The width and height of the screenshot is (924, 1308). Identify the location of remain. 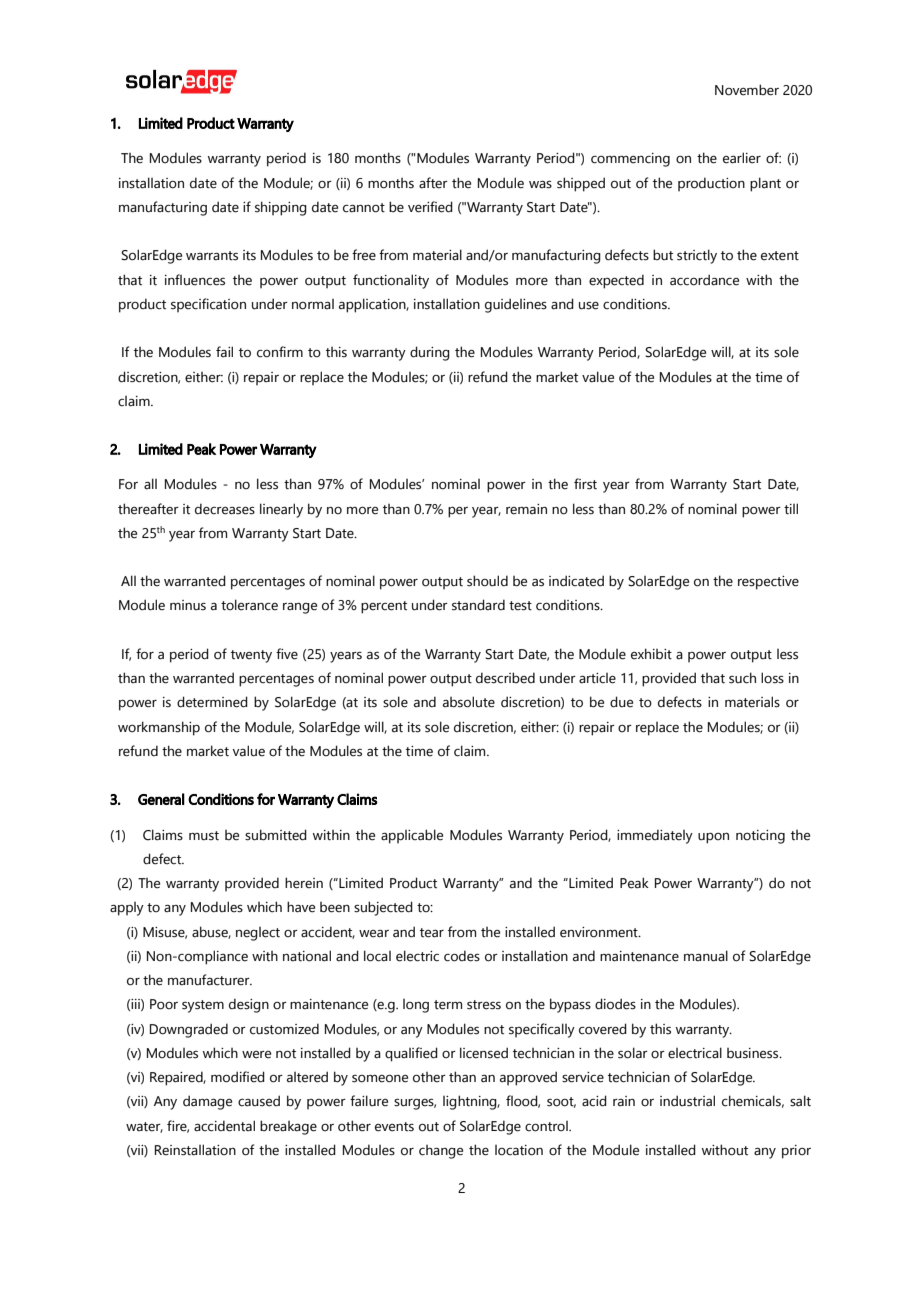
(526, 509).
